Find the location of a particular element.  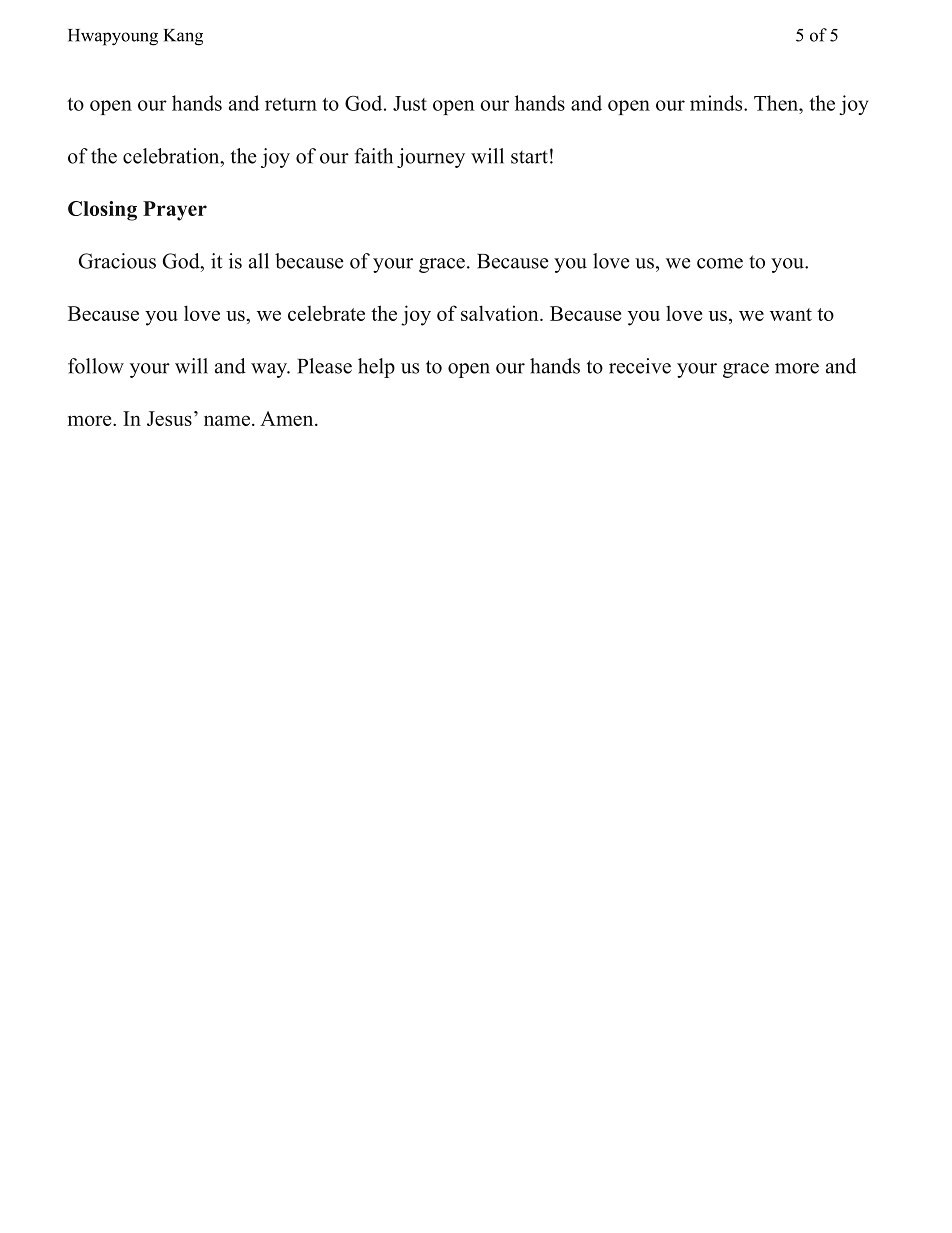

celebration is located at coordinates (172, 156).
